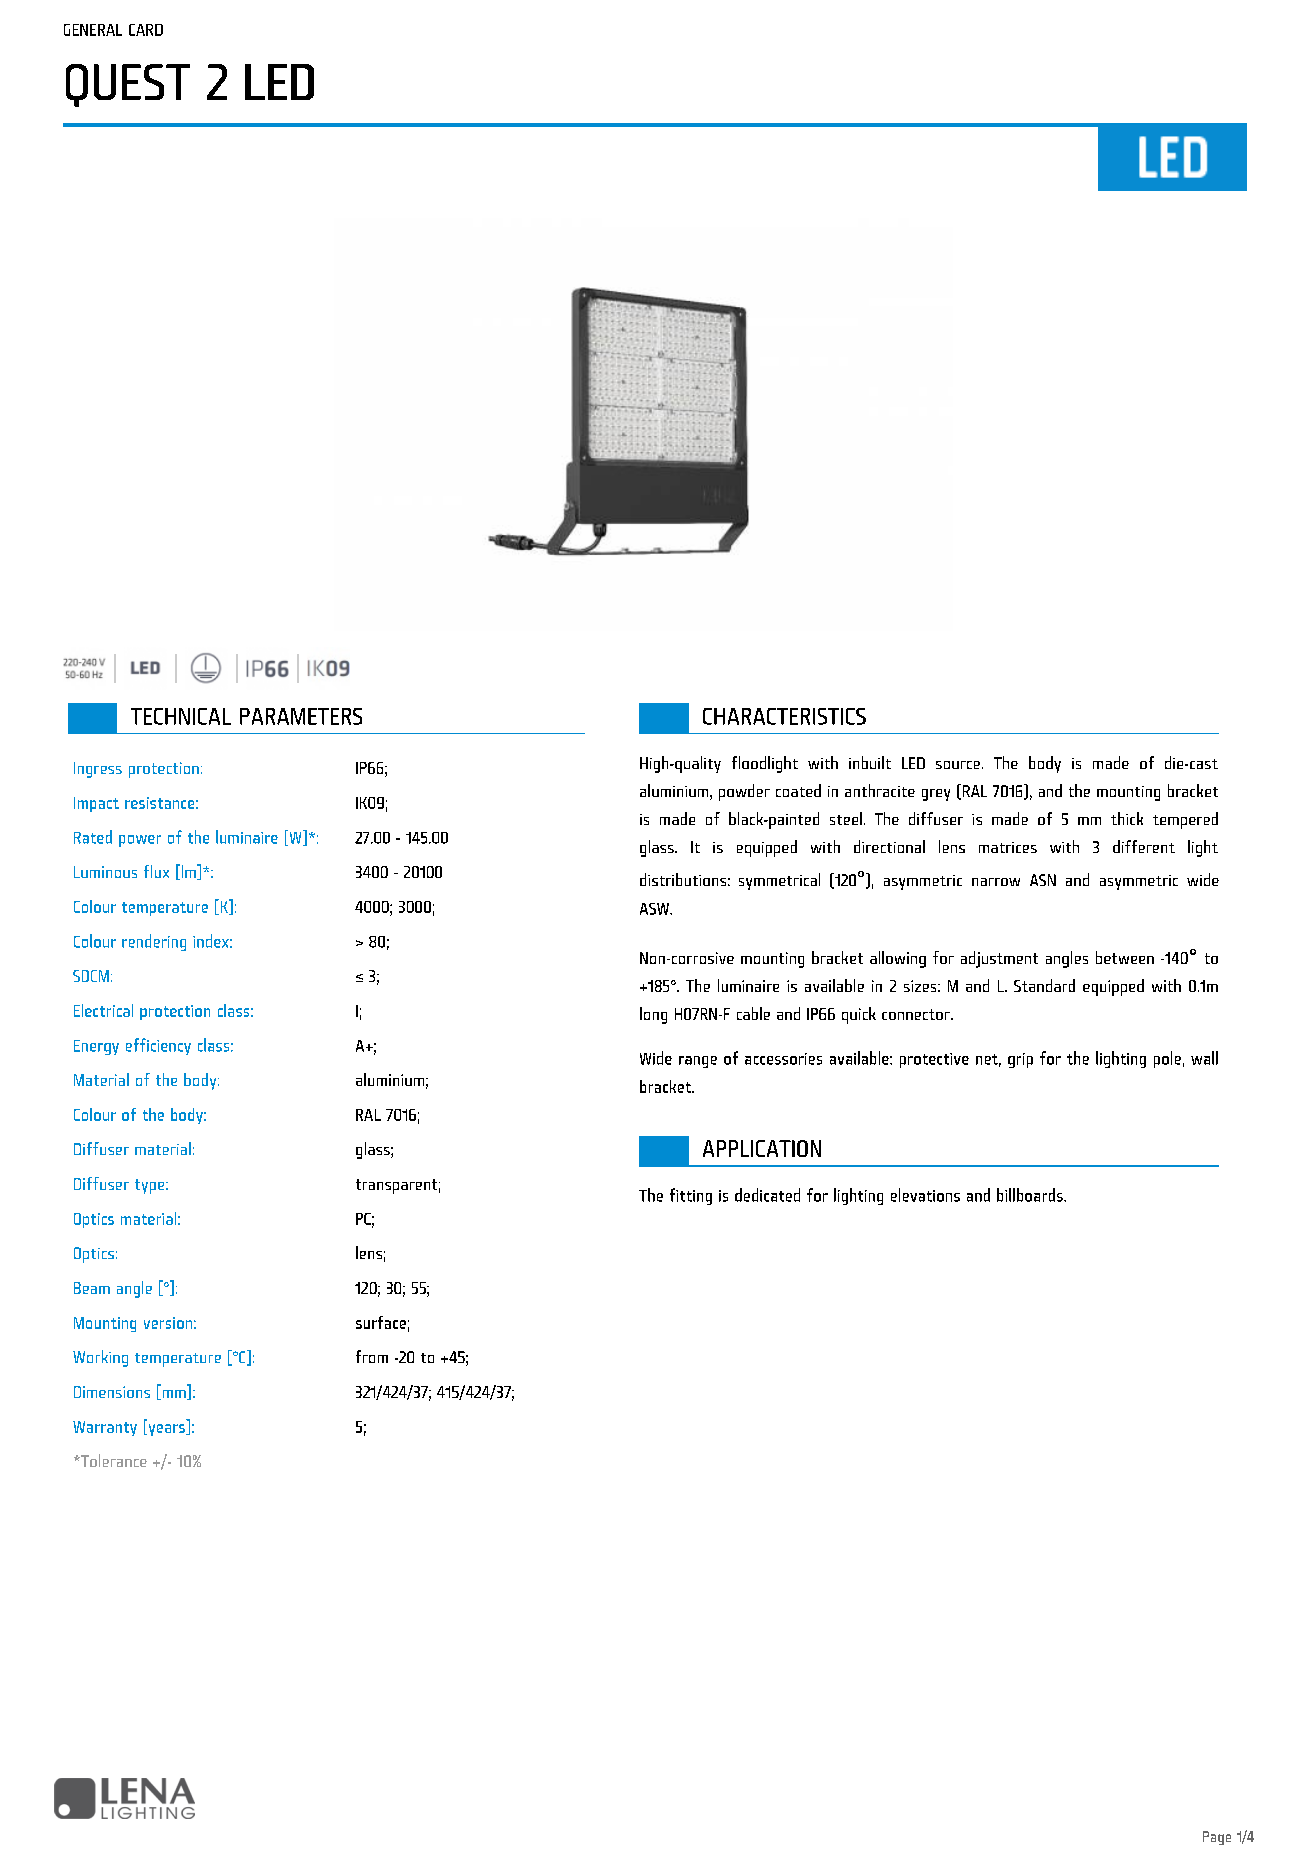 This screenshot has width=1310, height=1853. What do you see at coordinates (784, 716) in the screenshot?
I see `CHARACTERISTICS` at bounding box center [784, 716].
